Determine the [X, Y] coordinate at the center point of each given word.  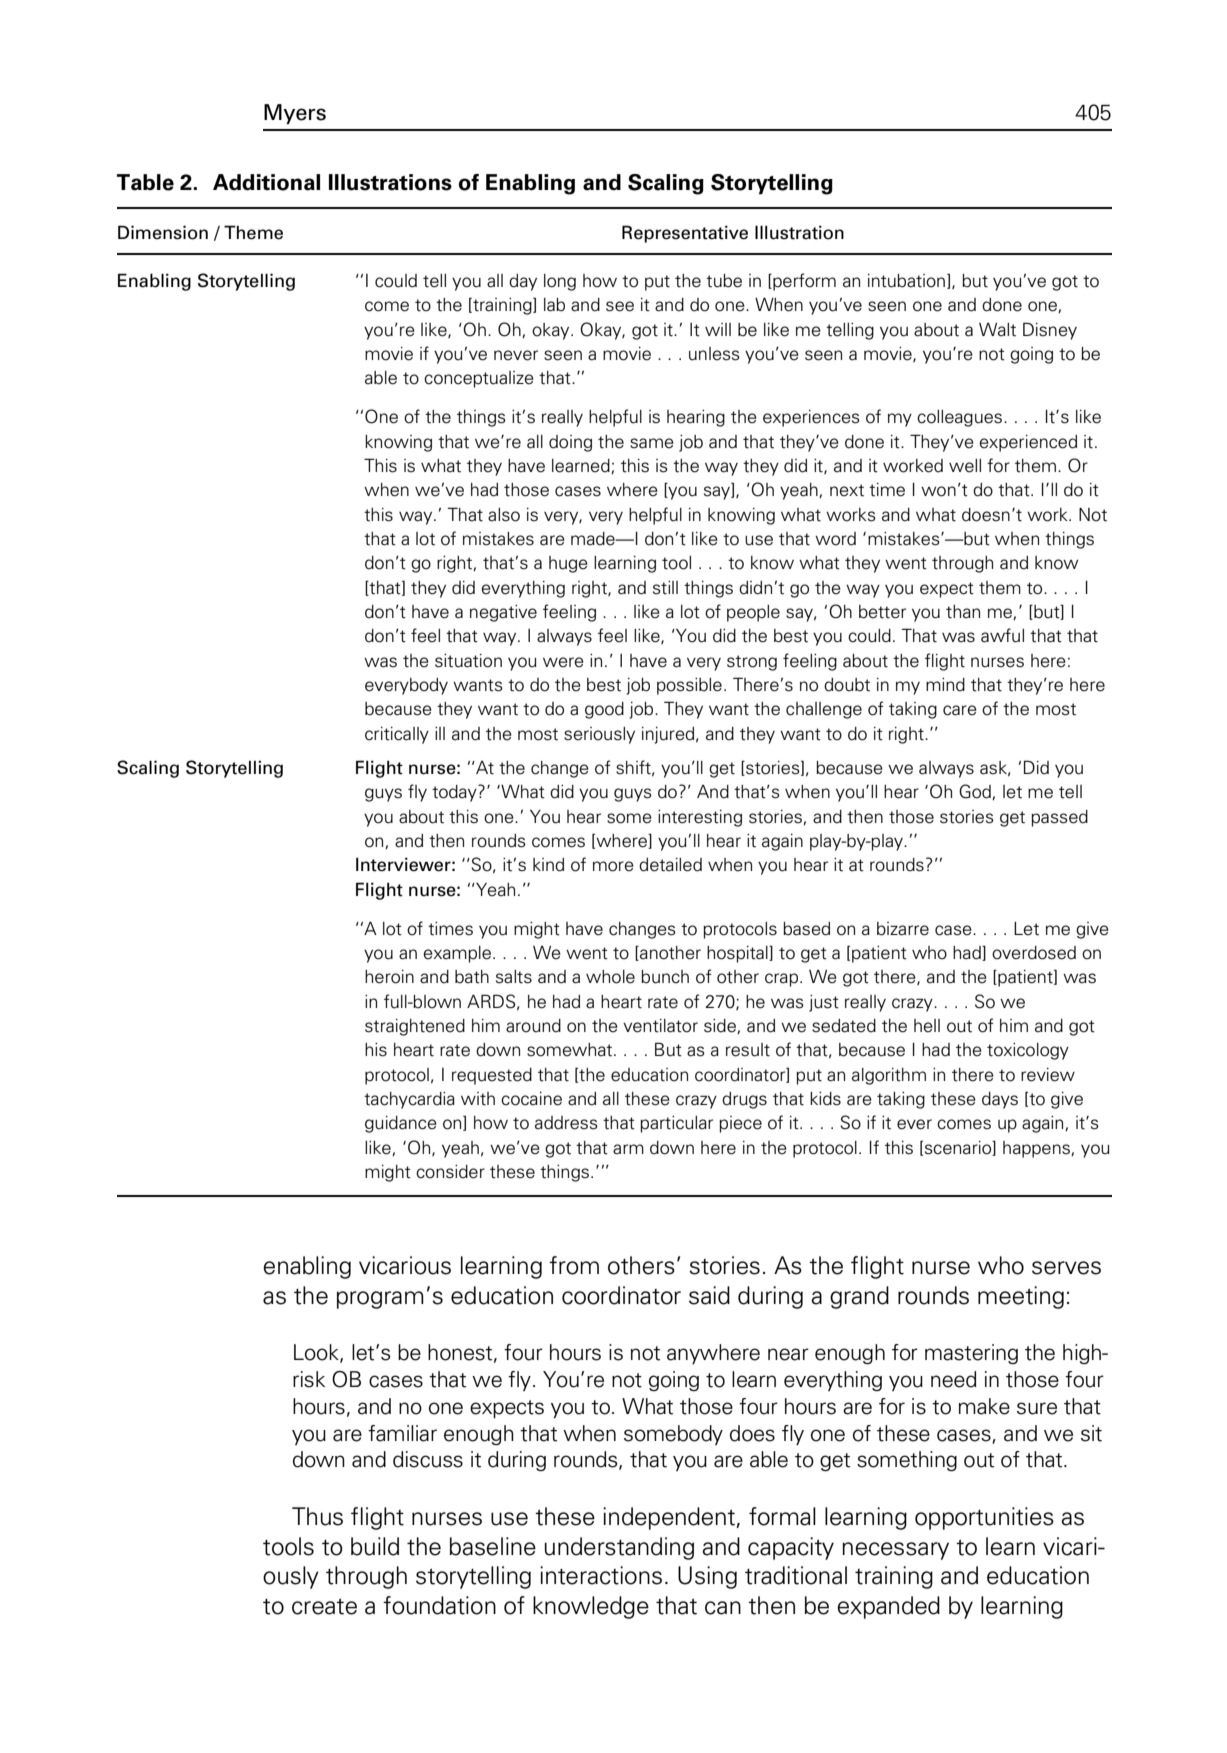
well [965, 466]
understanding [619, 1548]
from [574, 1265]
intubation [906, 281]
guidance [401, 1124]
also [504, 515]
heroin [389, 977]
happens [1037, 1149]
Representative [685, 234]
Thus [317, 1516]
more [613, 866]
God [976, 792]
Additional [266, 182]
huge [568, 564]
